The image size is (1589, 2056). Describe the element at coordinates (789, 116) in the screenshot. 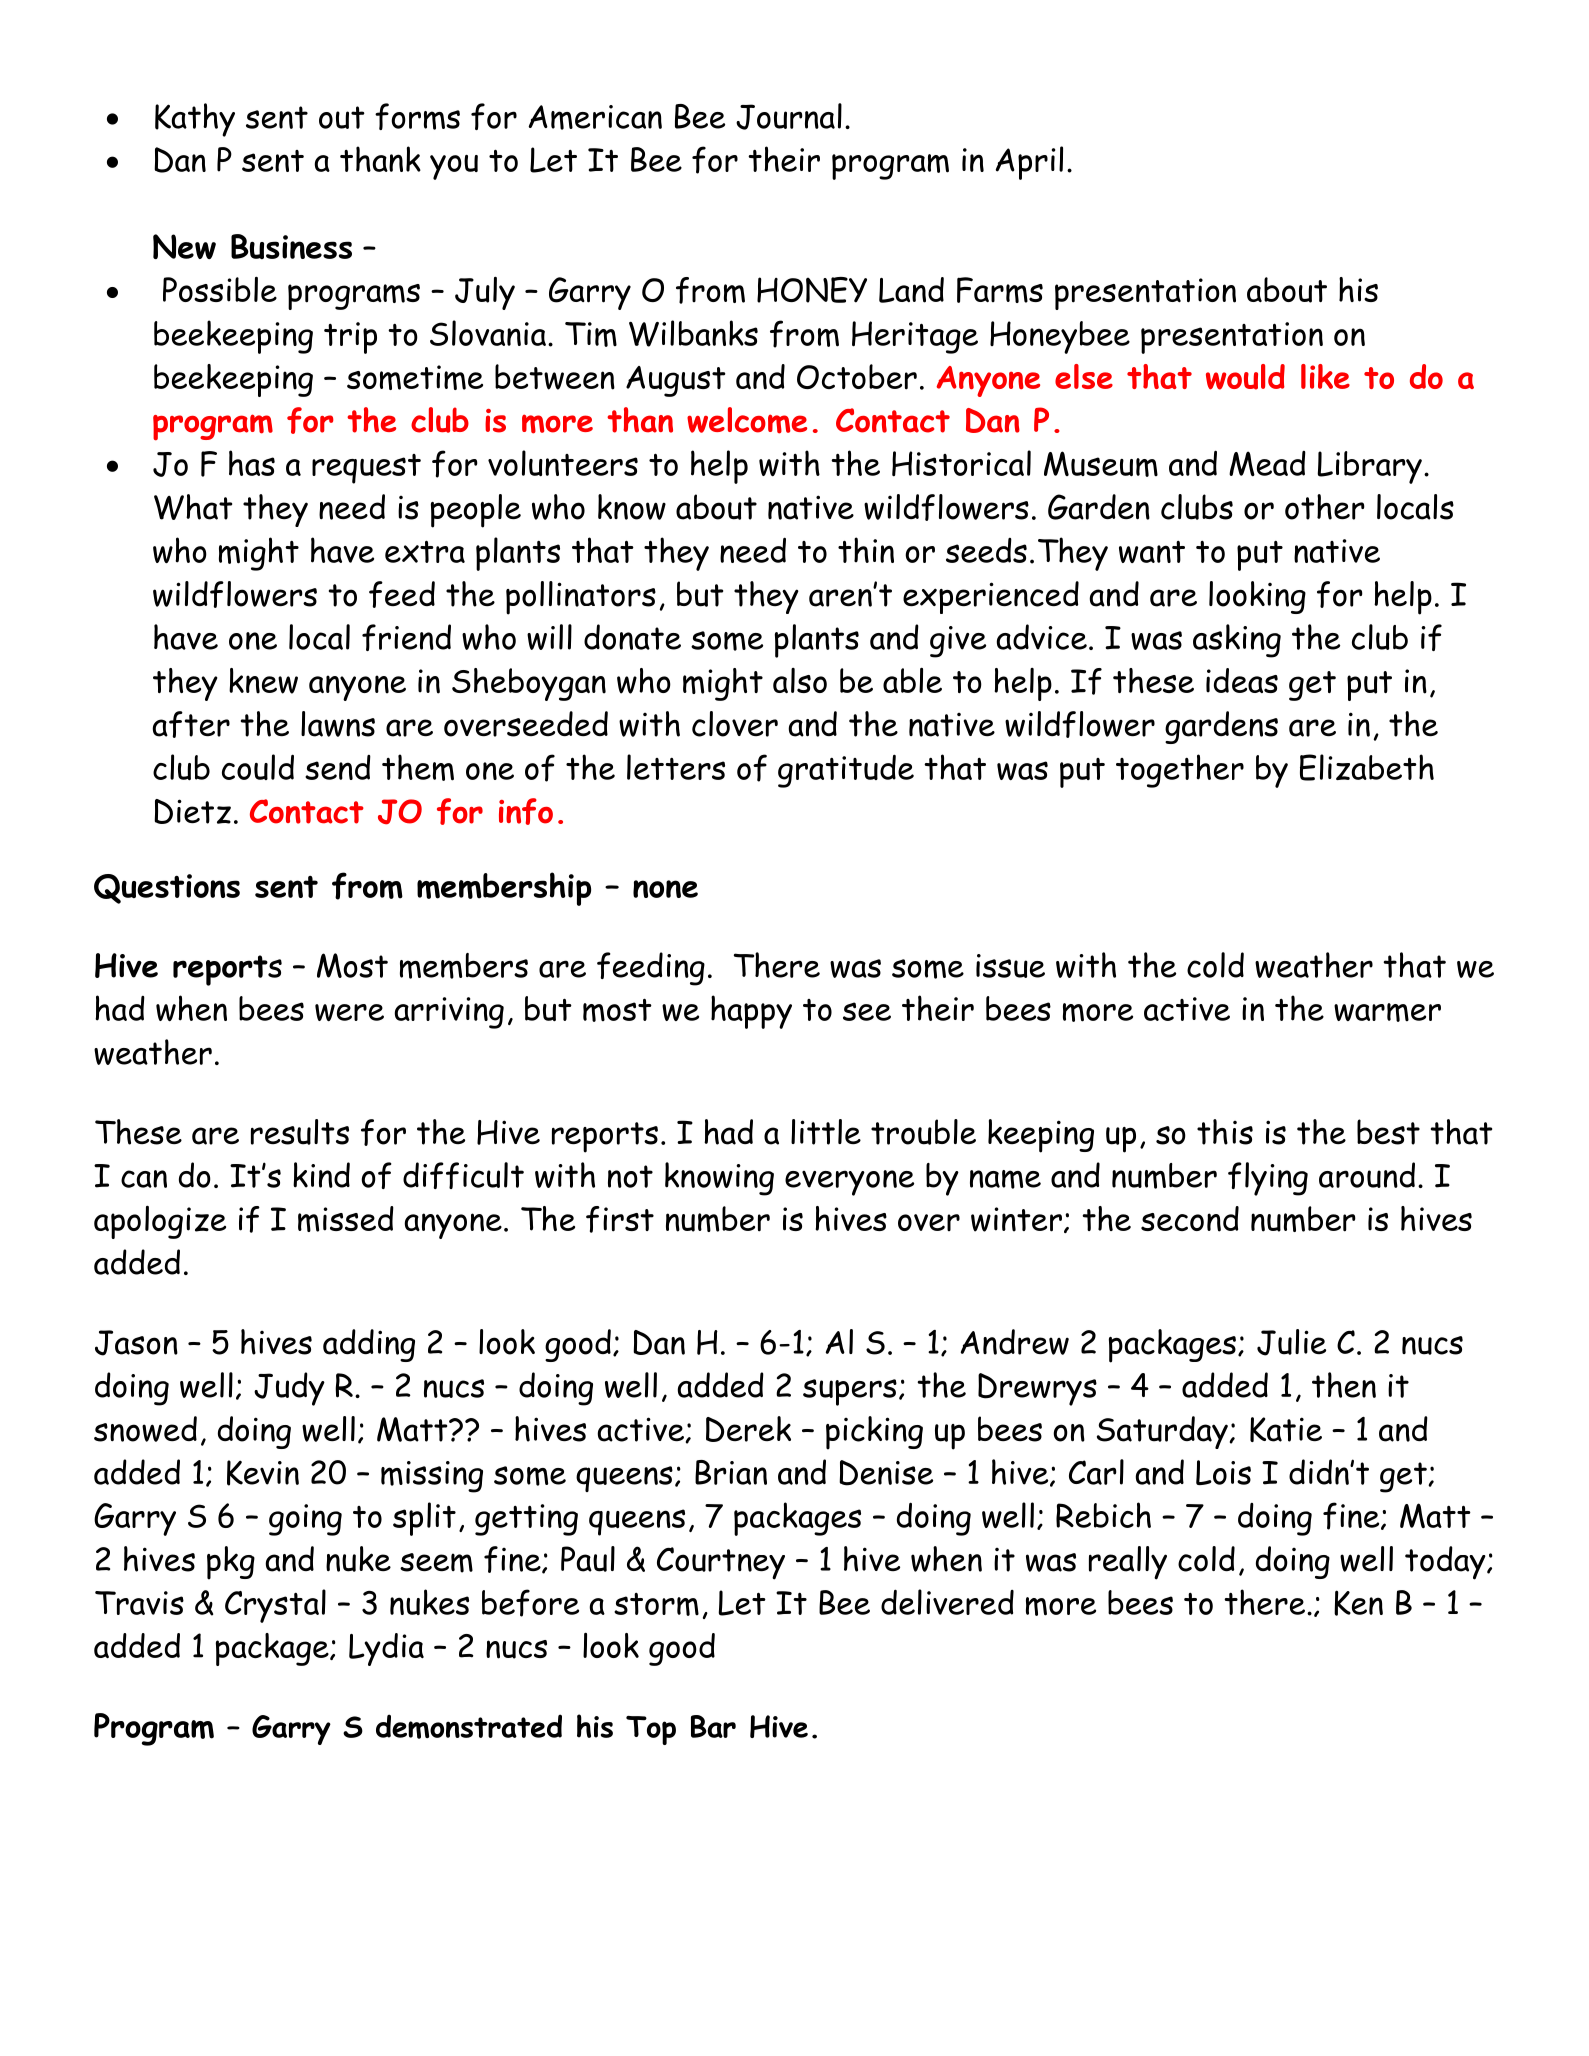

I see `Journal` at that location.
